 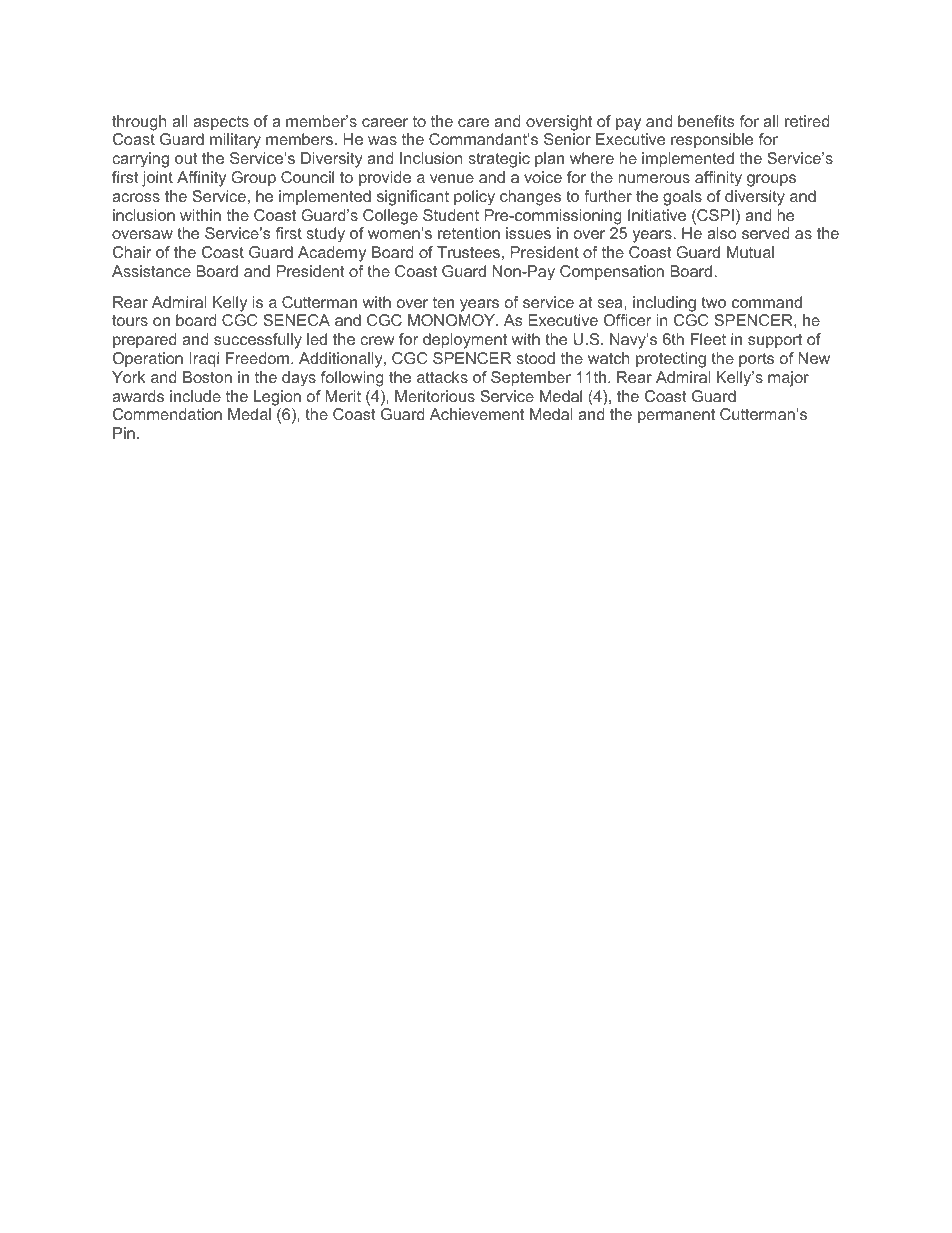 I want to click on aspects, so click(x=221, y=123).
